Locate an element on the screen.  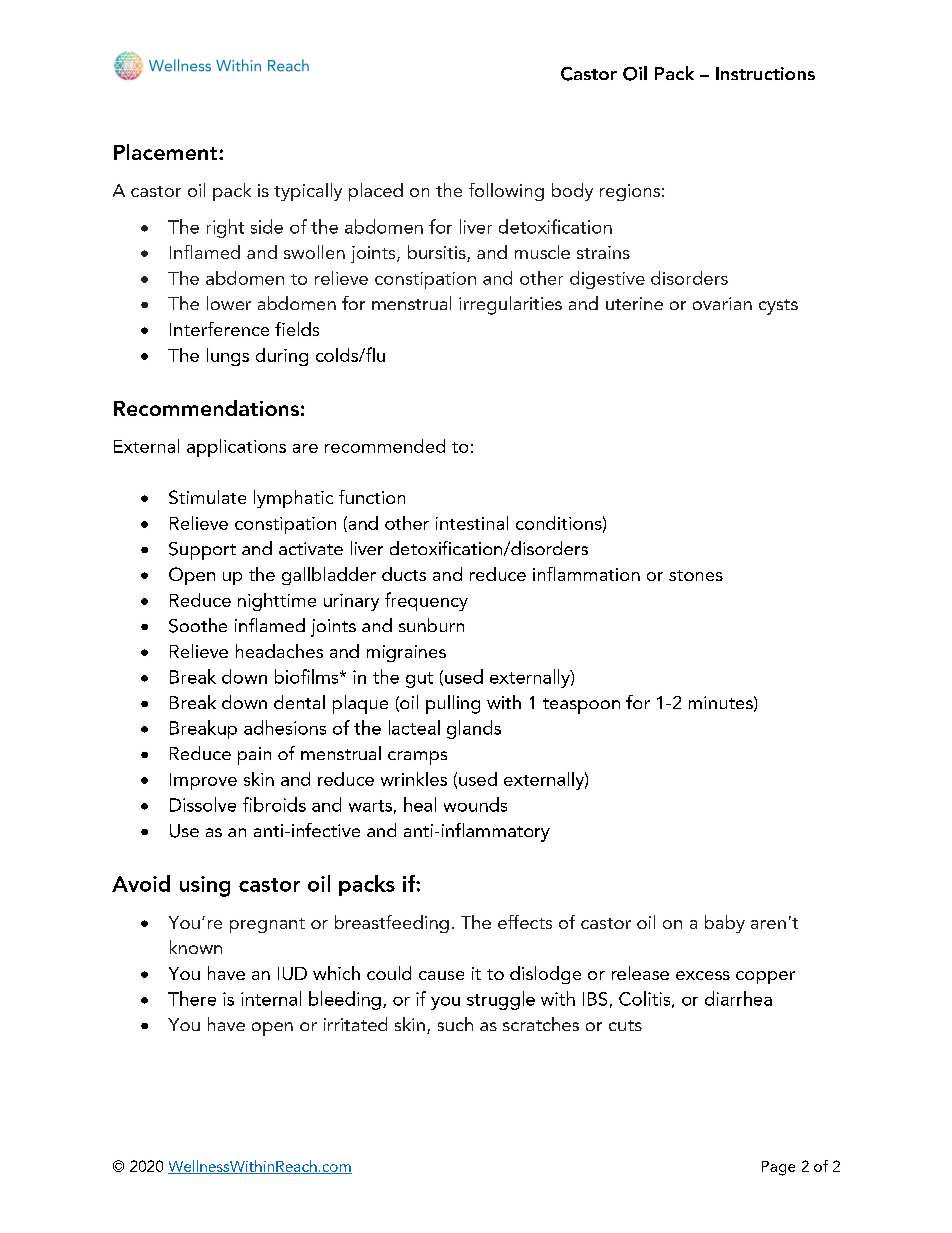
There is located at coordinates (192, 998).
